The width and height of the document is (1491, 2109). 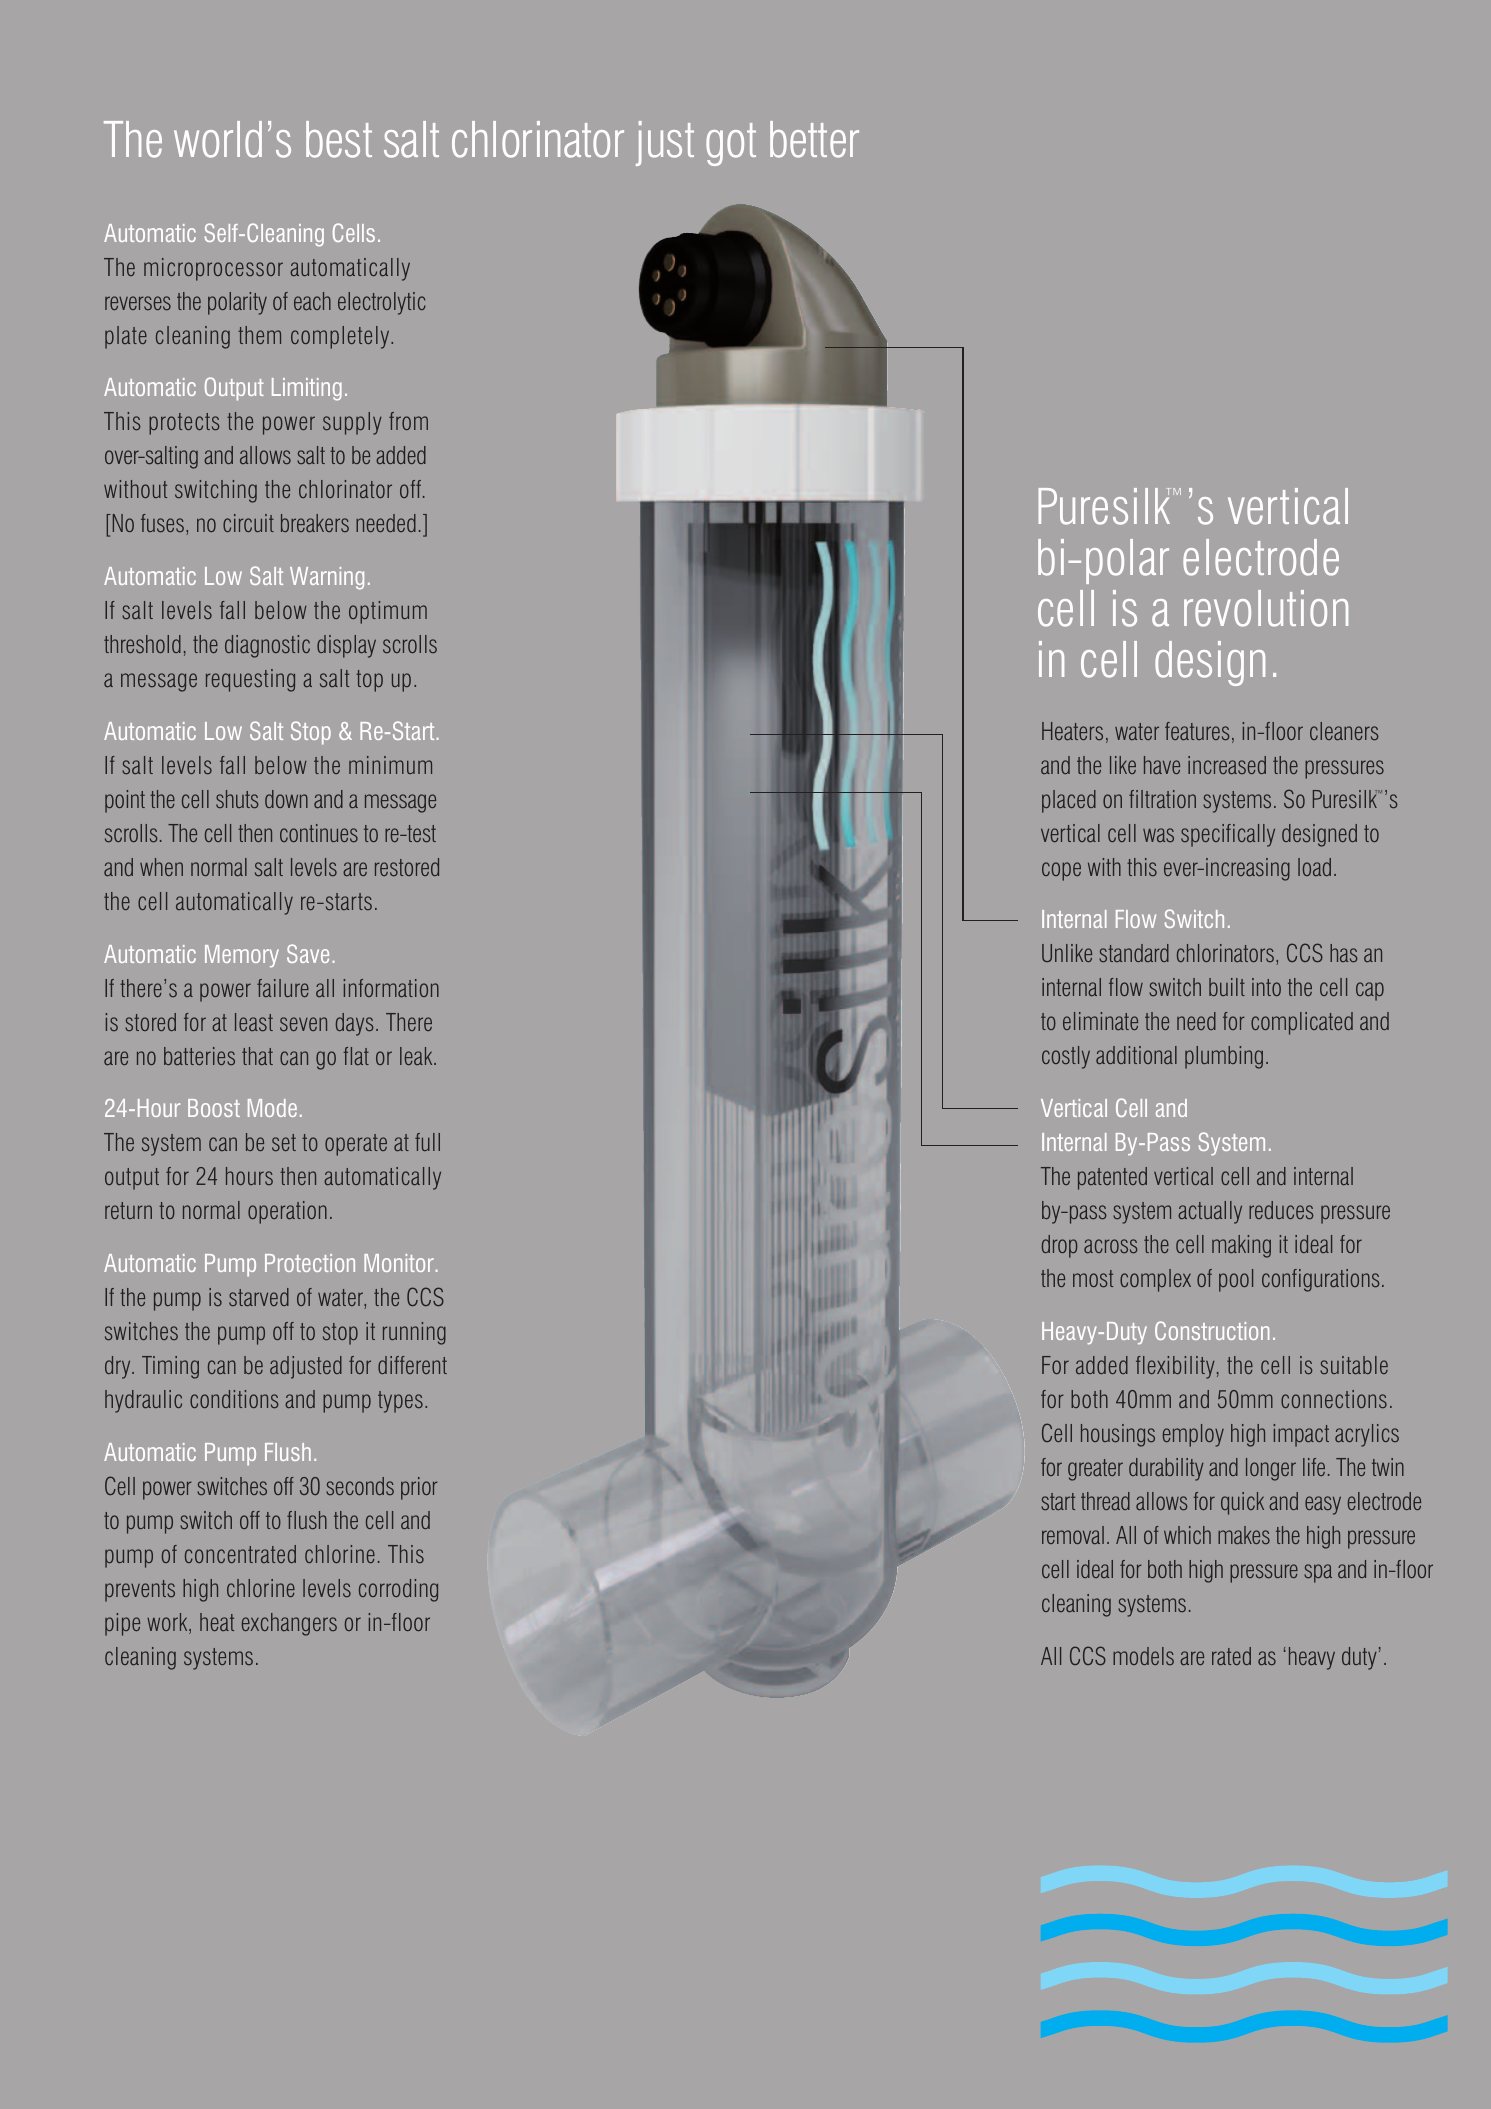 I want to click on specifically, so click(x=1228, y=835).
